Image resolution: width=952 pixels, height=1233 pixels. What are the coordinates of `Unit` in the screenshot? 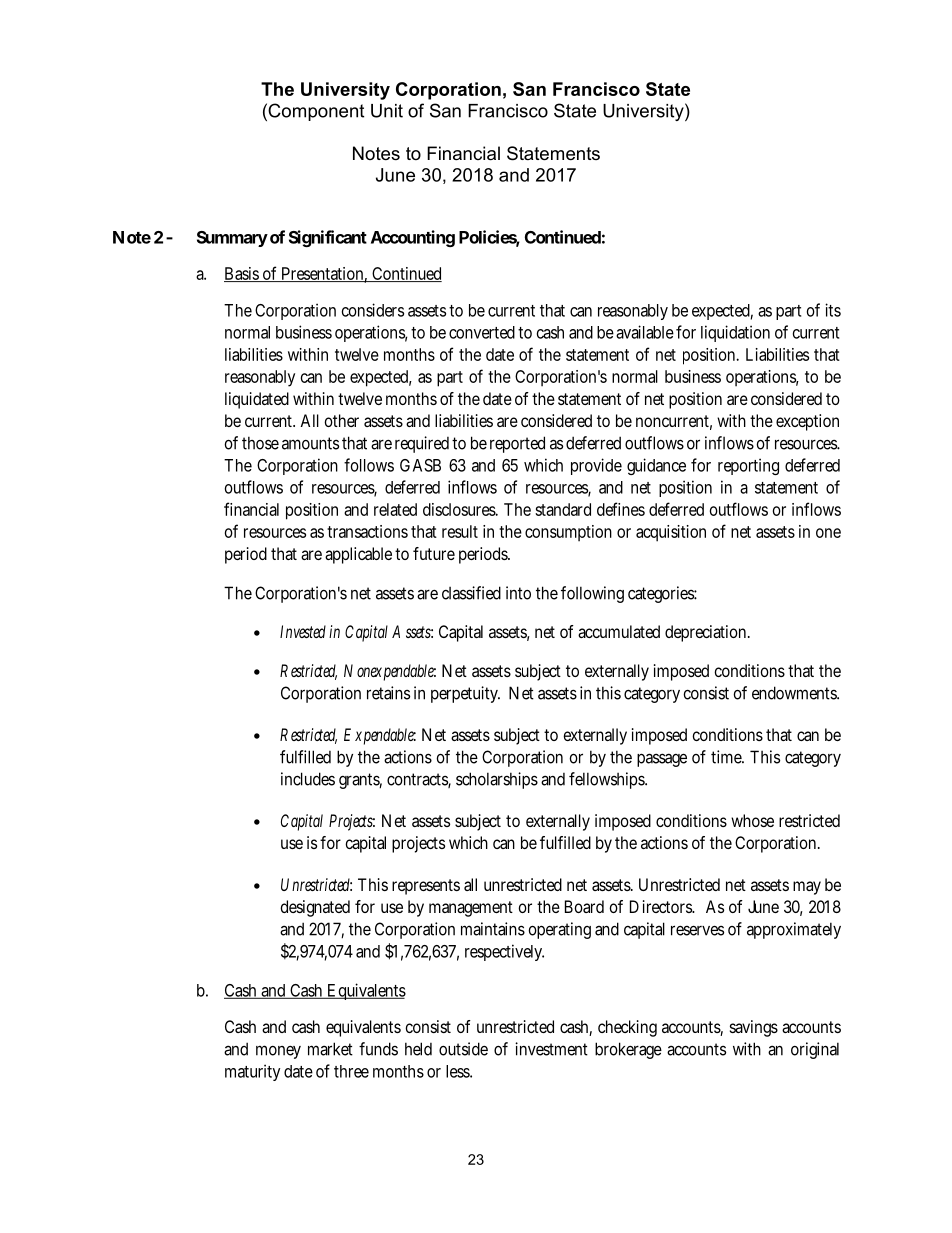 It's located at (387, 111).
